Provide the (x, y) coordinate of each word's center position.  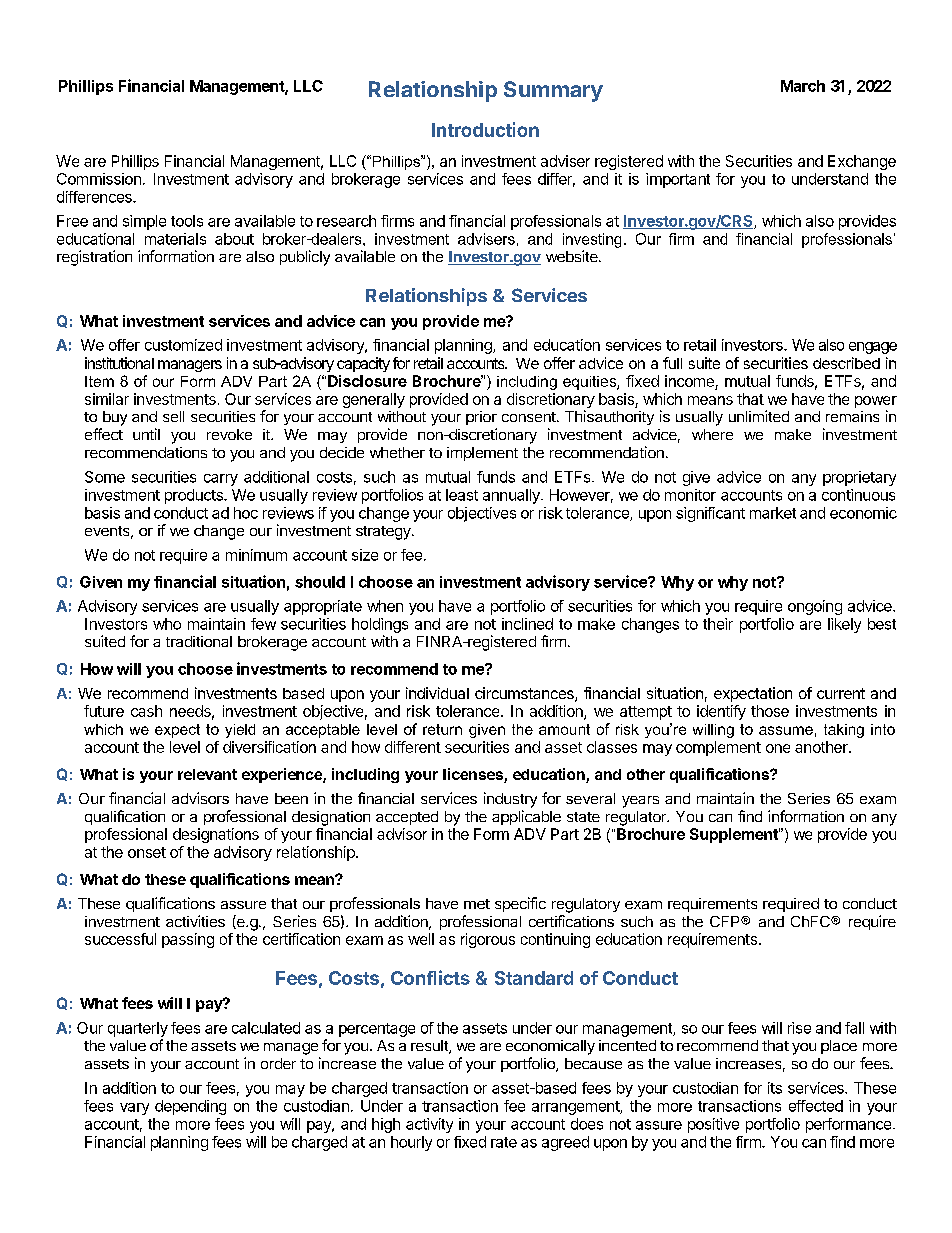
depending (190, 1107)
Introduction (485, 129)
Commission (99, 179)
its (775, 1088)
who (167, 624)
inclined (527, 624)
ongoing (815, 607)
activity (429, 1125)
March (803, 86)
